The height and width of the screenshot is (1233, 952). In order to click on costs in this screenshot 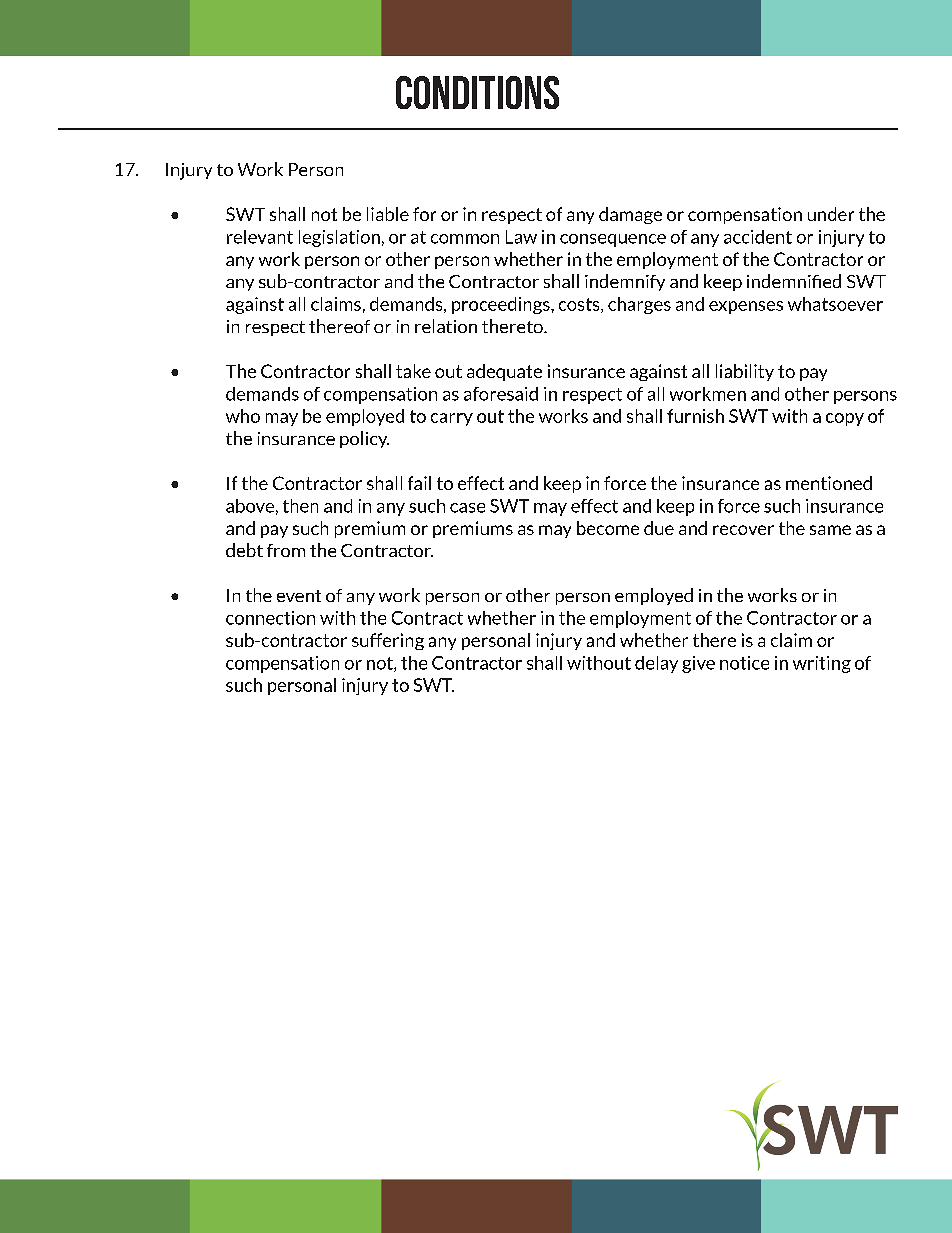, I will do `click(580, 305)`.
